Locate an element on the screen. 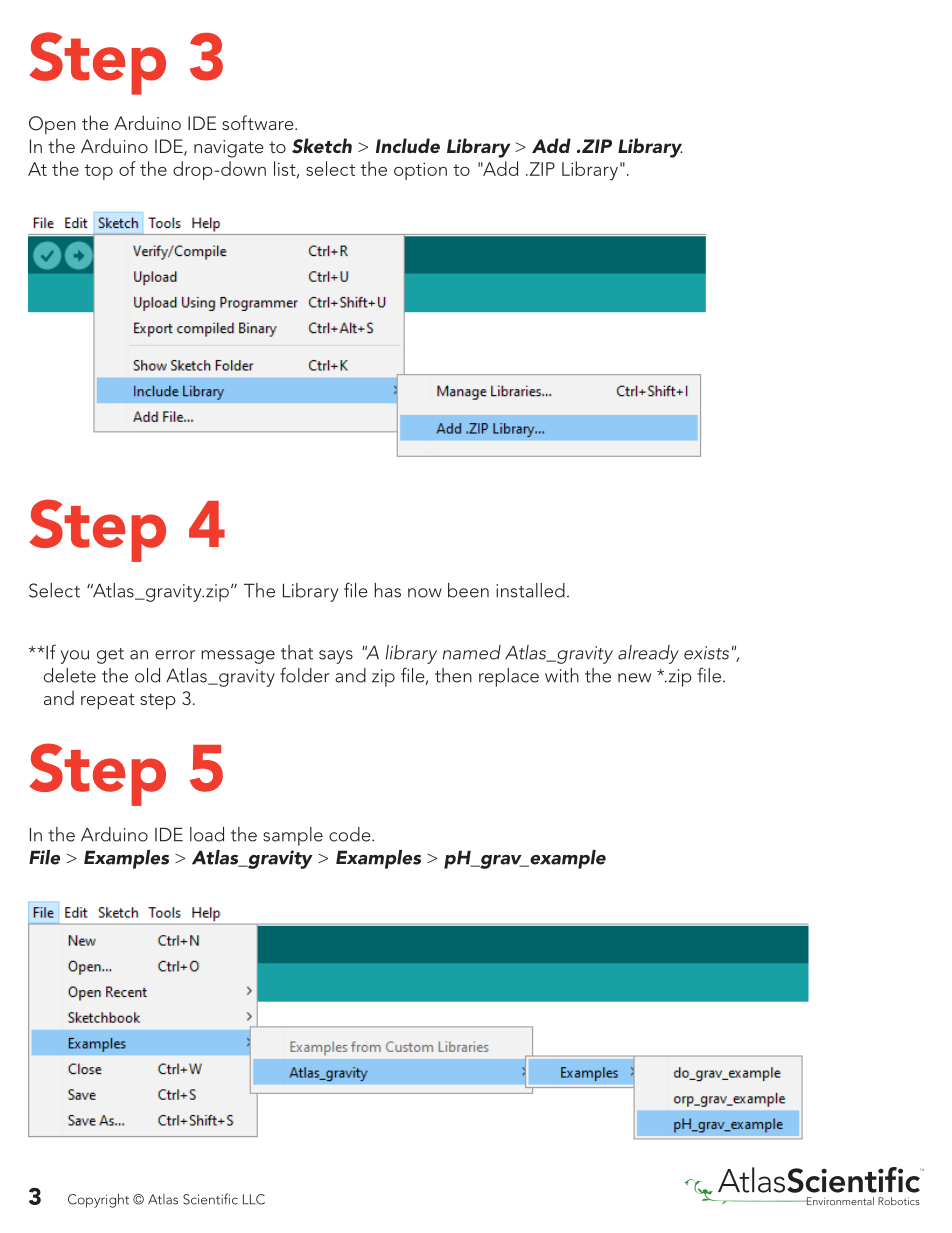  new is located at coordinates (634, 678).
